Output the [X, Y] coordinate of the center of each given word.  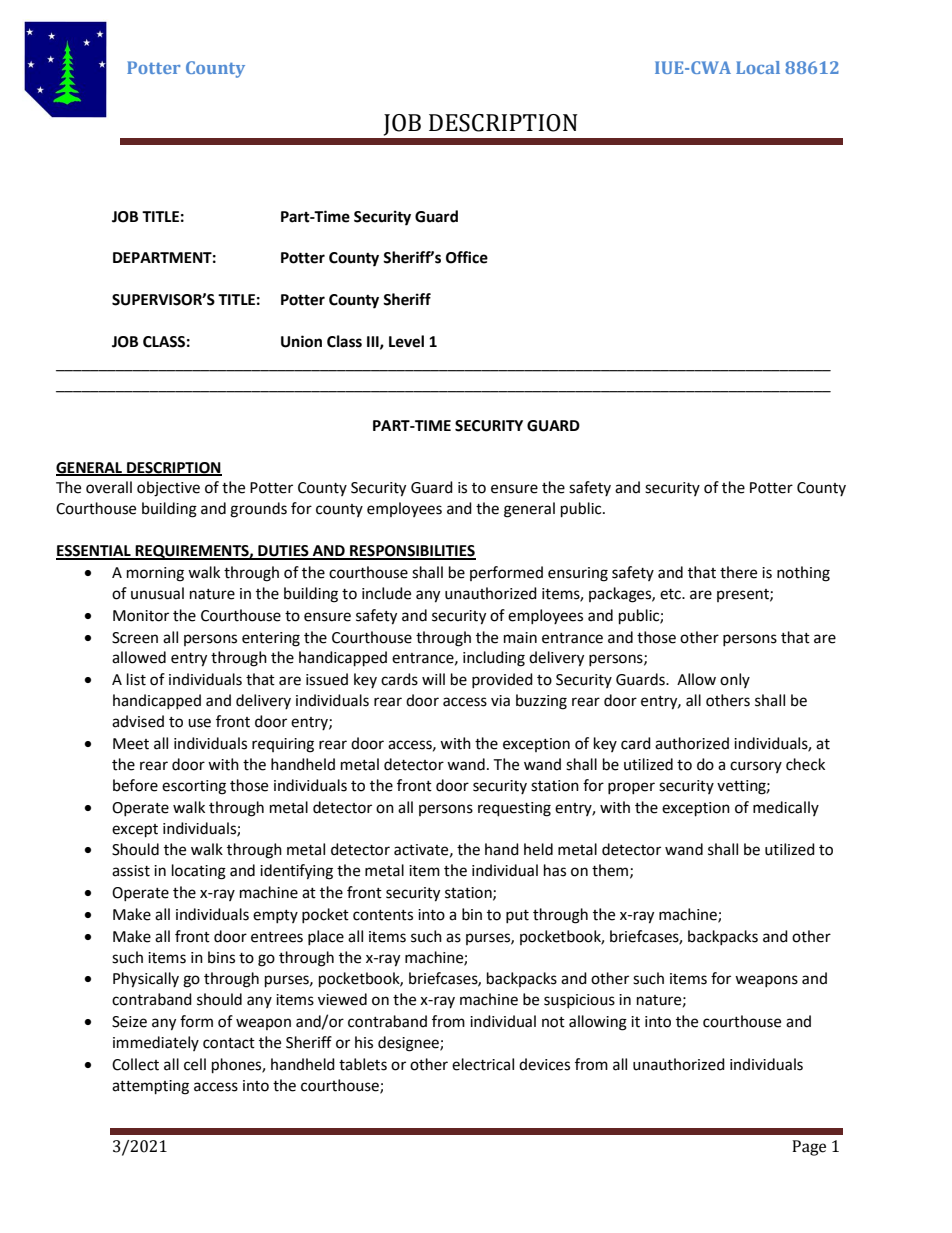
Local [758, 67]
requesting [514, 809]
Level [406, 341]
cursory [756, 767]
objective [168, 489]
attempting [150, 1087]
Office [467, 257]
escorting [194, 787]
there [738, 572]
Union [301, 341]
